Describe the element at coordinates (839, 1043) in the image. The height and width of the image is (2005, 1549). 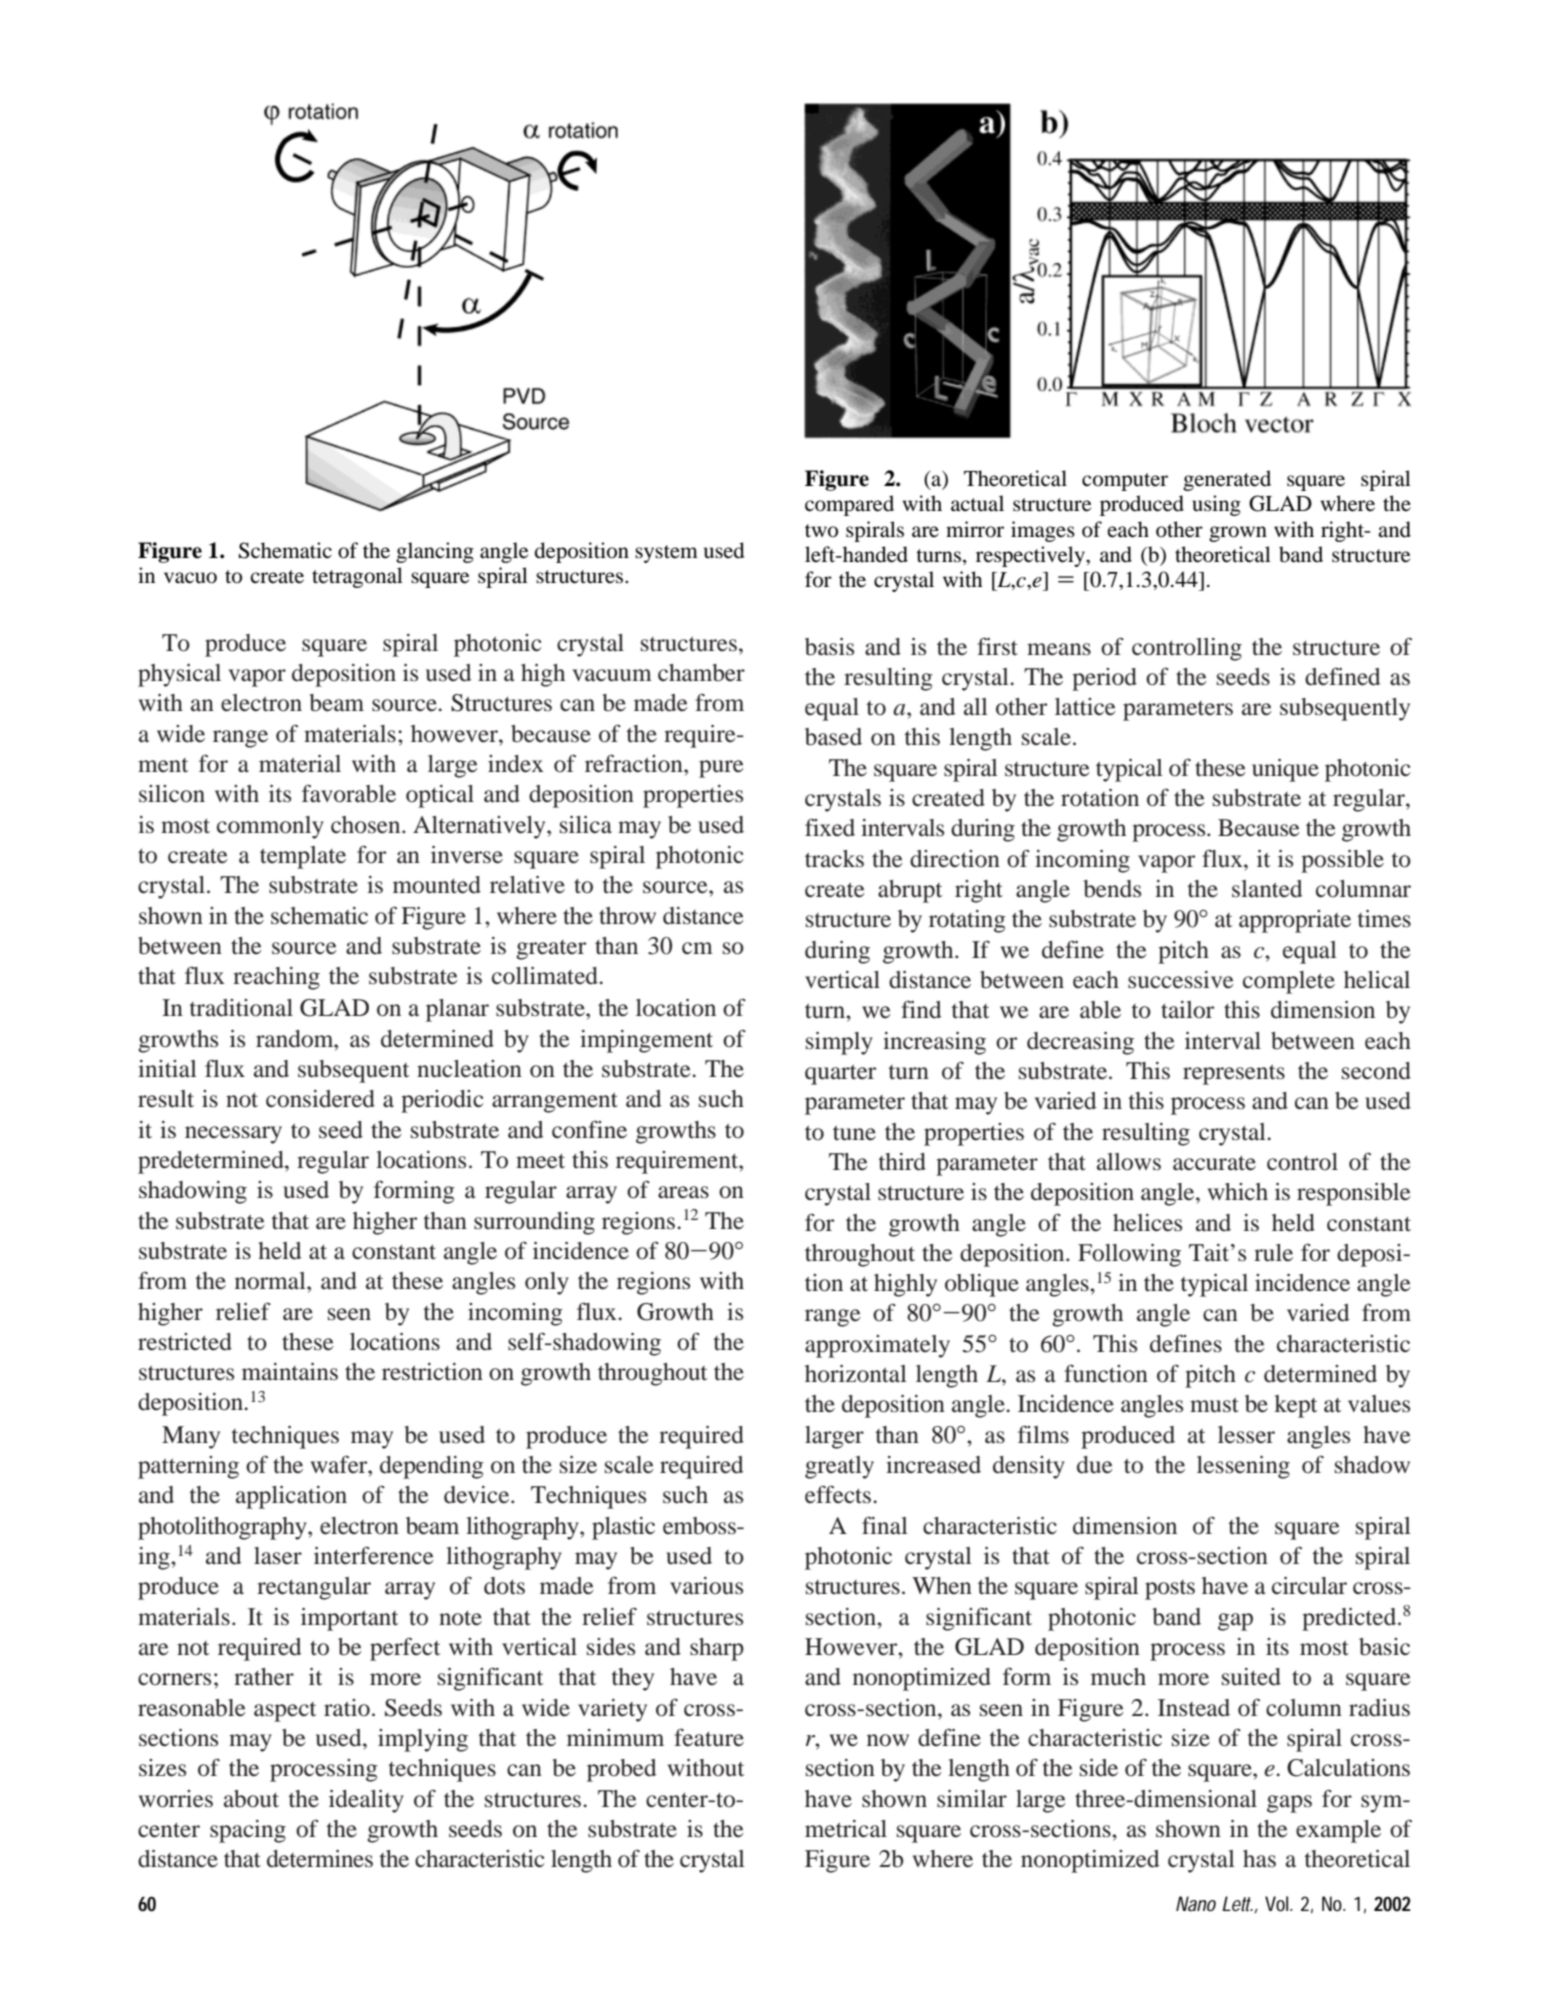
I see `simply` at that location.
